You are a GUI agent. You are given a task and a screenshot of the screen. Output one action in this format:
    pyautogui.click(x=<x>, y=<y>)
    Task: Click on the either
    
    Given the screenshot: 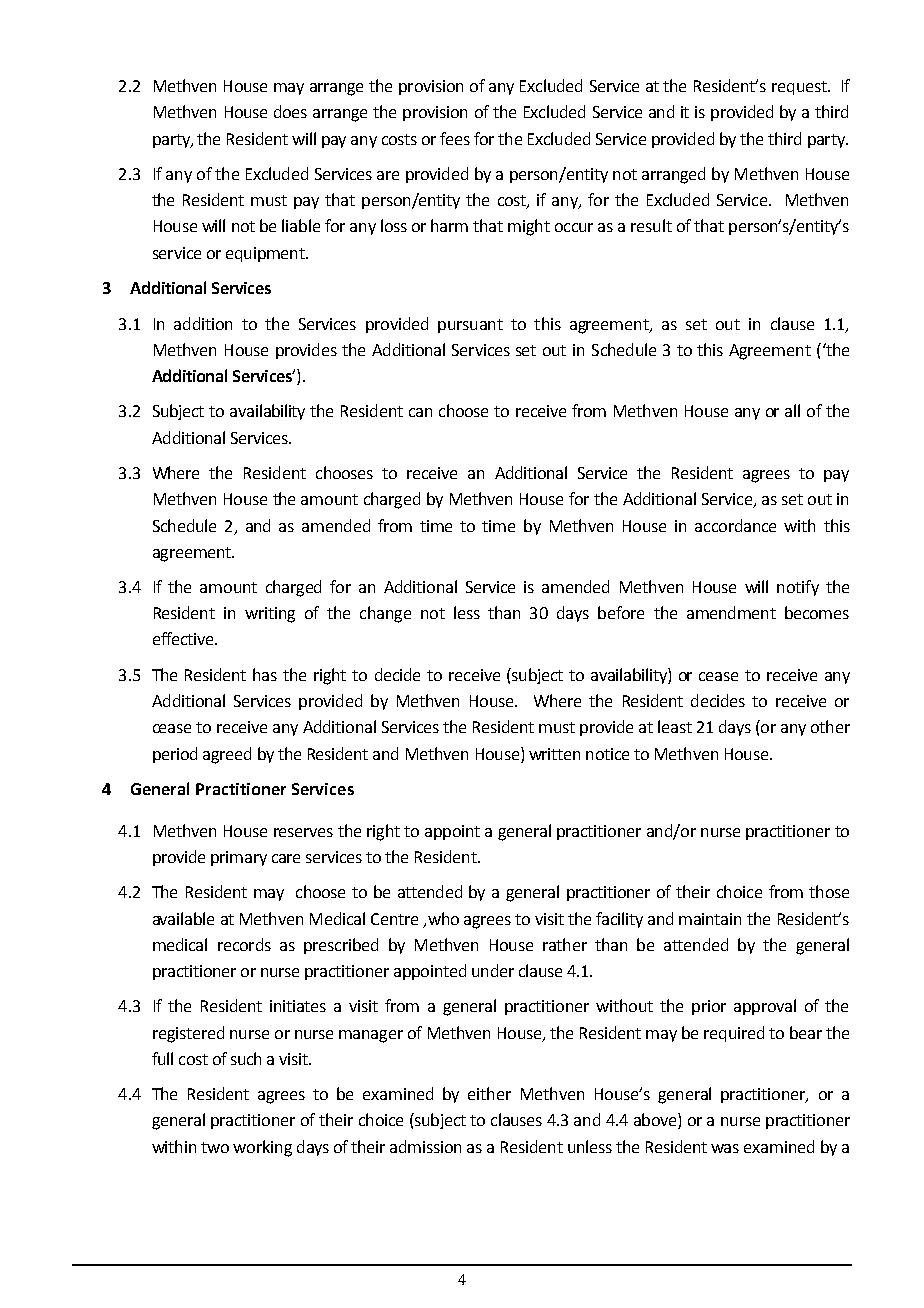 What is the action you would take?
    pyautogui.click(x=489, y=1093)
